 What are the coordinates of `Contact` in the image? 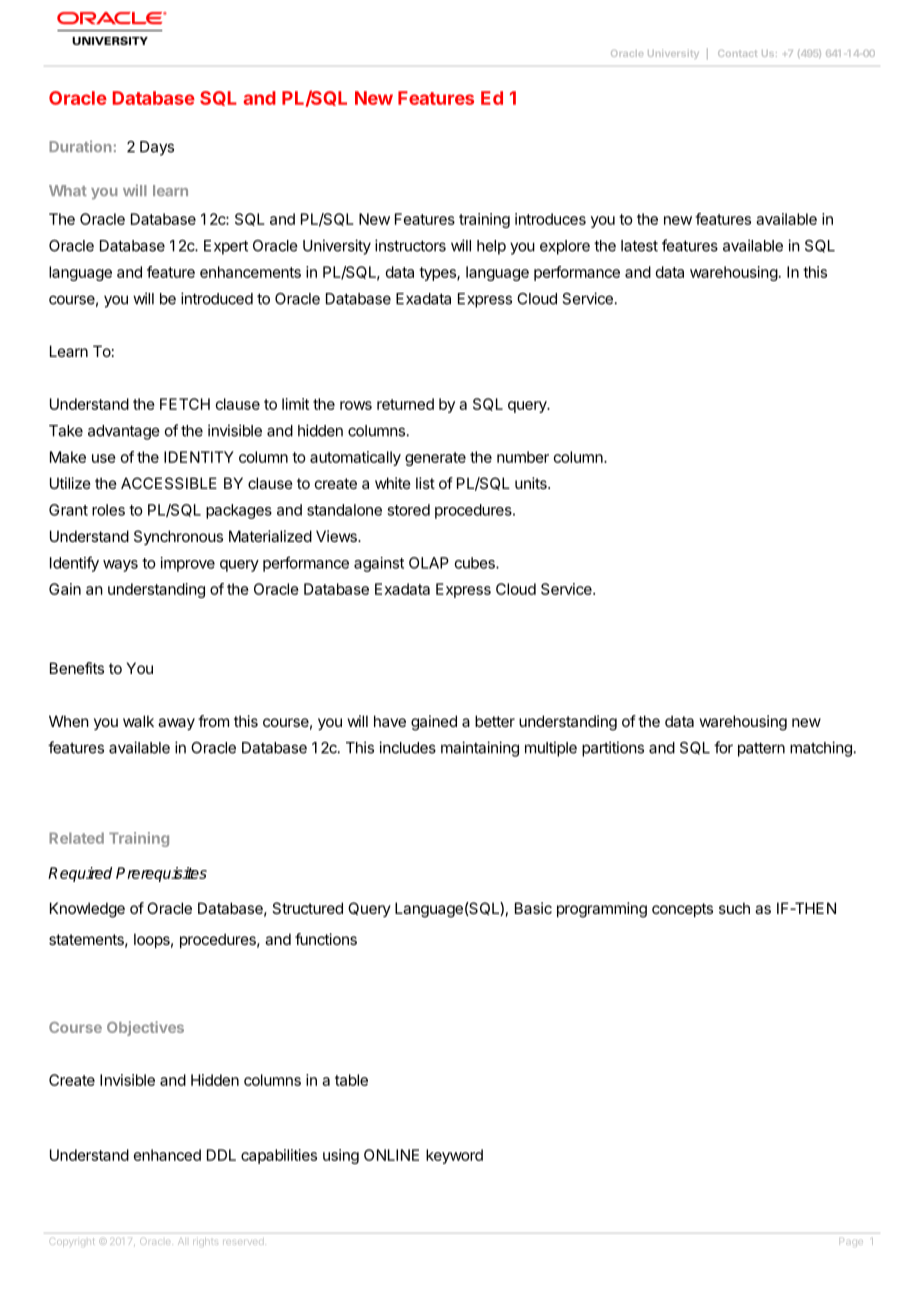 It's located at (737, 53).
